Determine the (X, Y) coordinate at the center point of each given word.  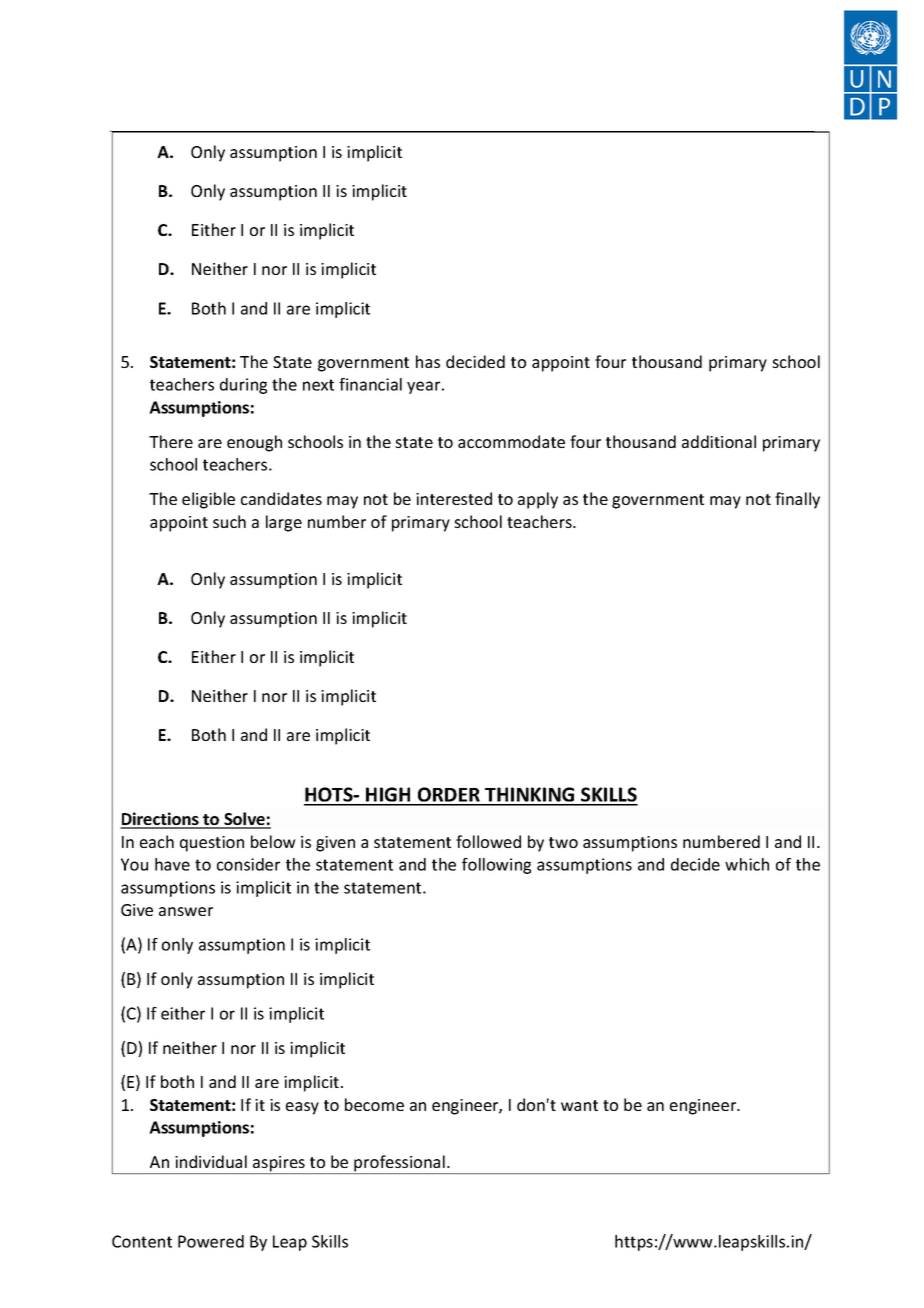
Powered (211, 1241)
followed (488, 841)
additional (719, 441)
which (747, 864)
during (243, 386)
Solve (244, 820)
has (428, 361)
